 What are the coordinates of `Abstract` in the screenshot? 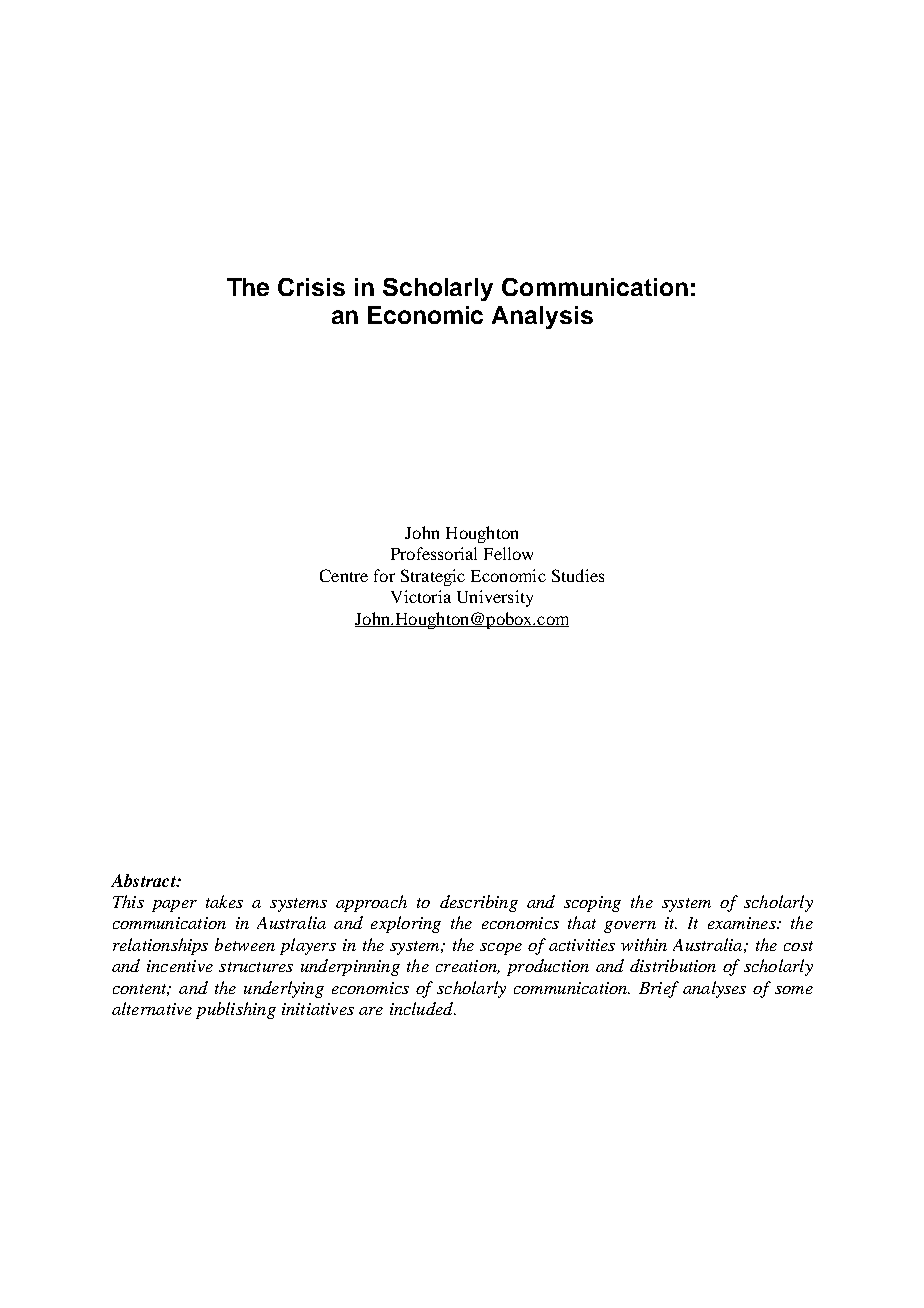 It's located at (144, 880).
